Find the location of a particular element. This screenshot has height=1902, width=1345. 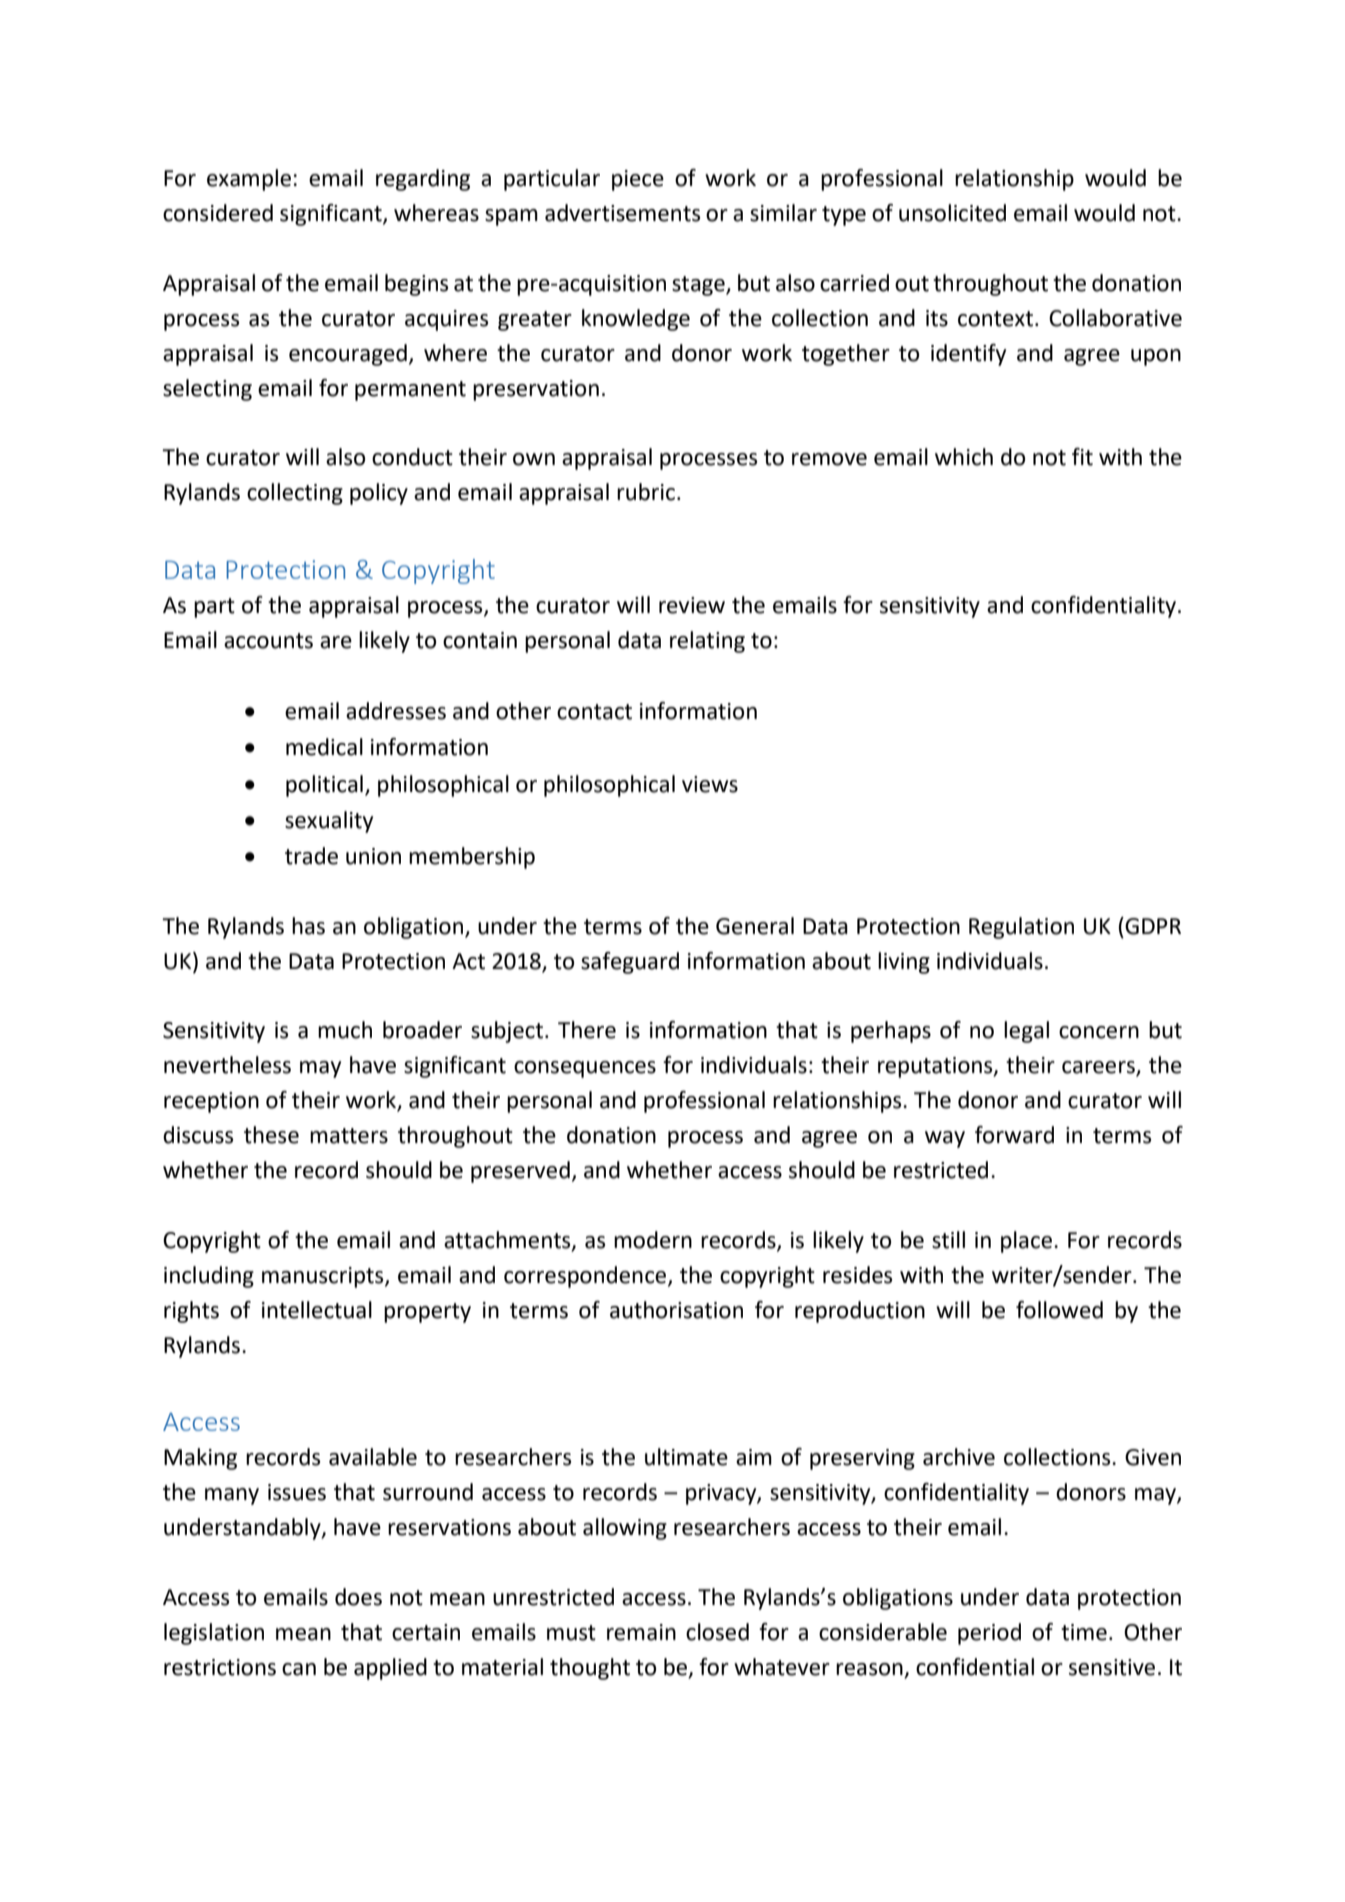

fit is located at coordinates (1082, 457).
